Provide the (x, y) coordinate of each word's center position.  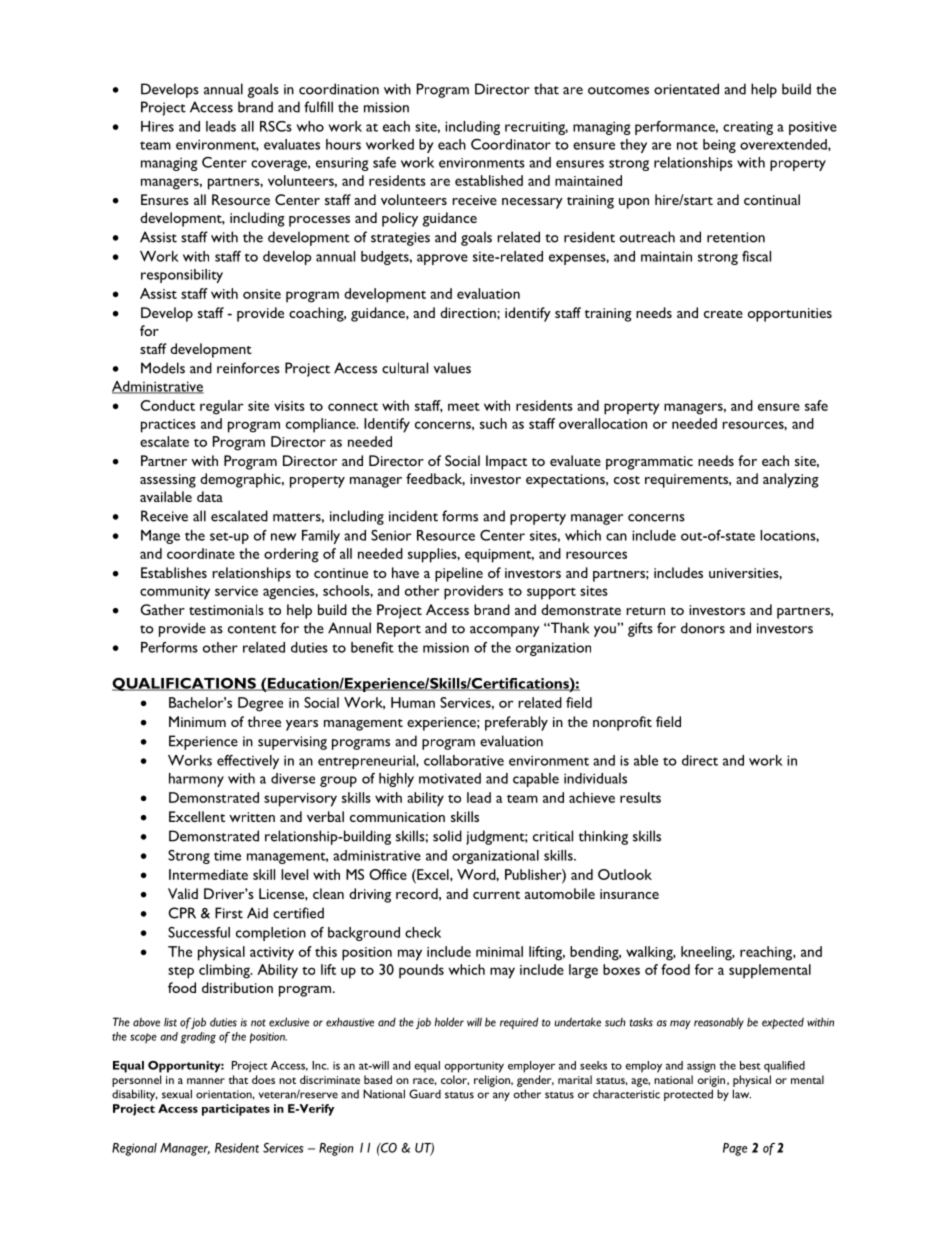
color (455, 1080)
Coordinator (511, 144)
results (640, 797)
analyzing (791, 480)
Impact (506, 462)
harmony (196, 780)
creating (748, 128)
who (310, 126)
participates (236, 1110)
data (210, 496)
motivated (450, 778)
